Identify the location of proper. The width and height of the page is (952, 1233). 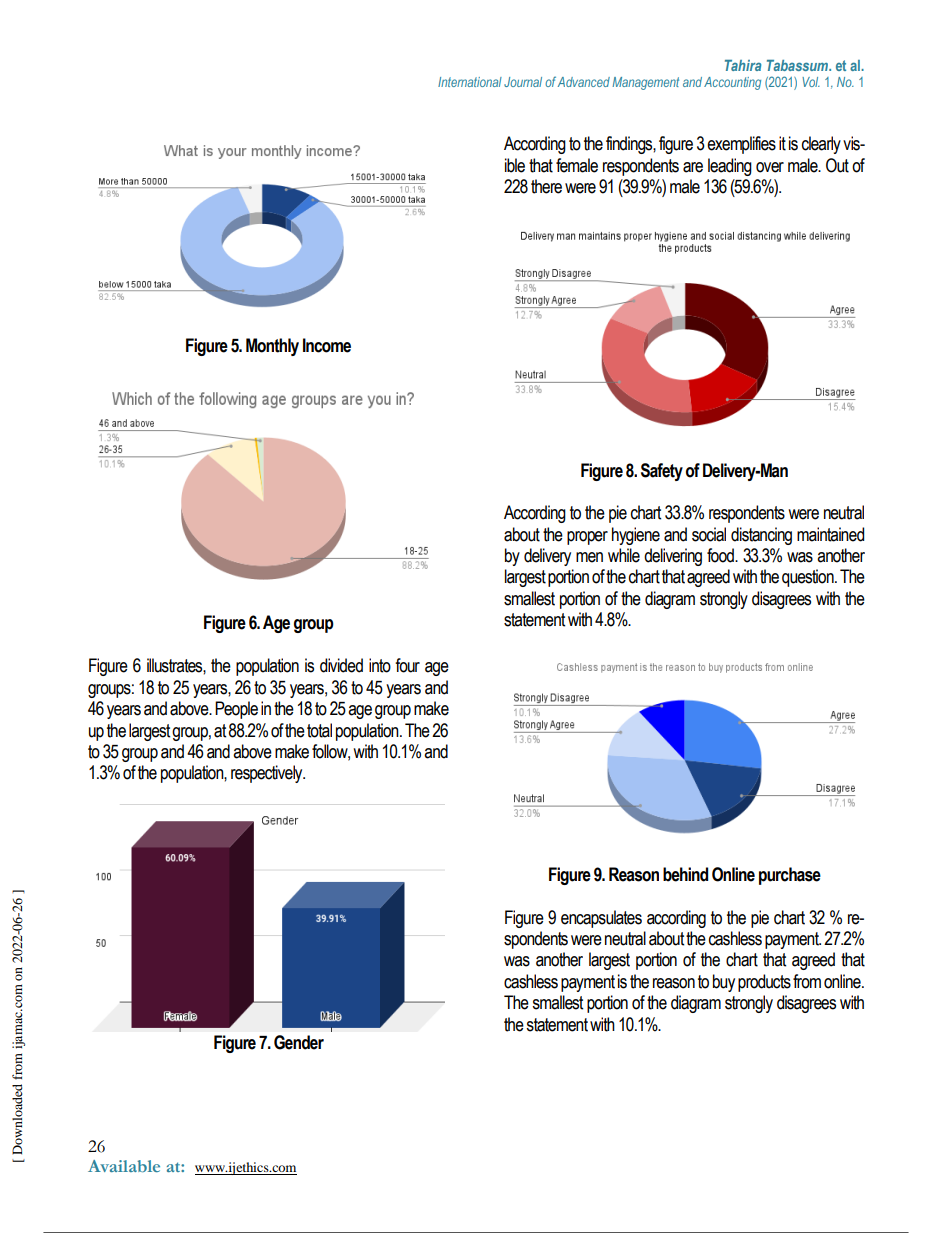
(587, 538).
